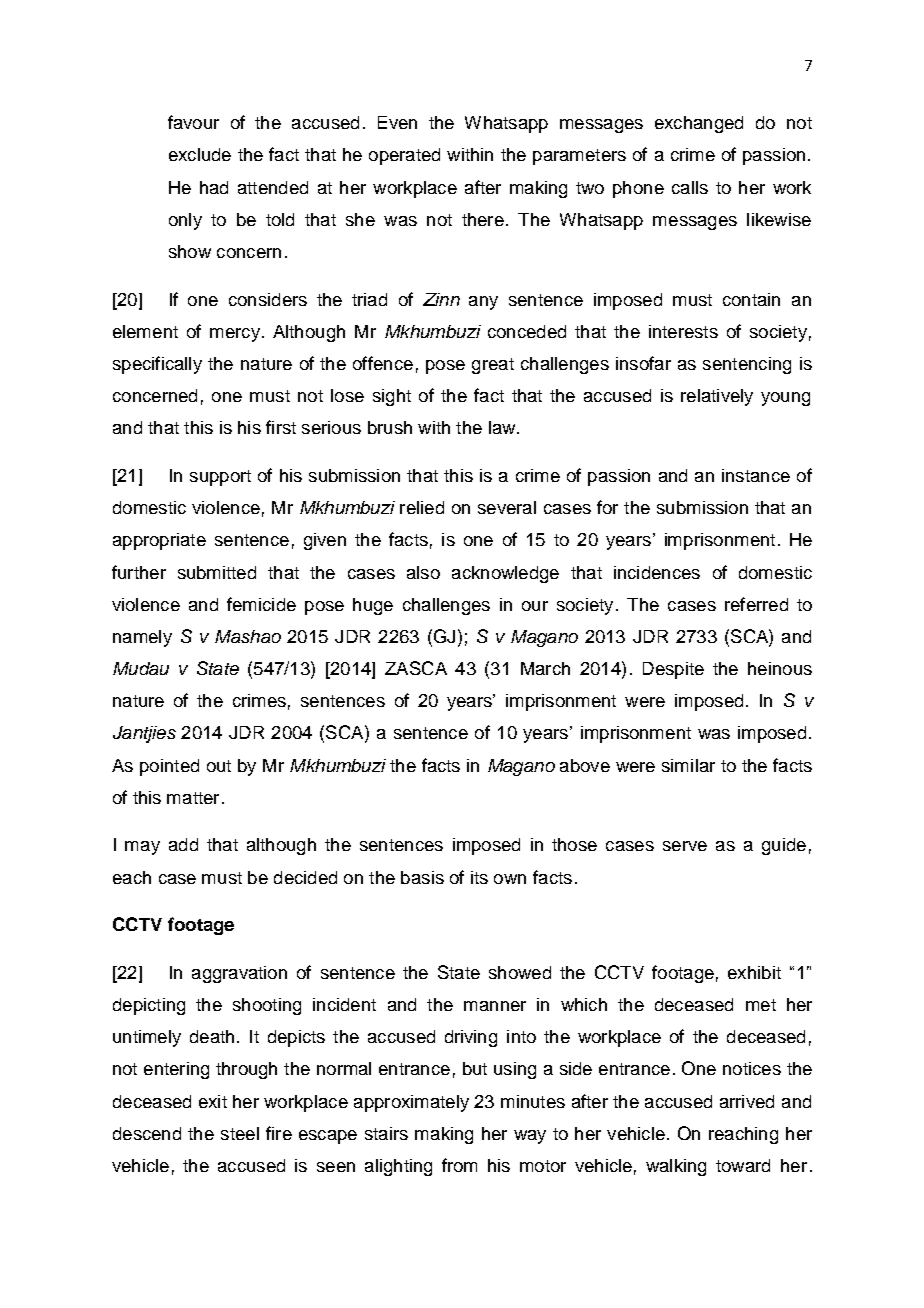 The height and width of the screenshot is (1308, 924). What do you see at coordinates (756, 475) in the screenshot?
I see `instance` at bounding box center [756, 475].
